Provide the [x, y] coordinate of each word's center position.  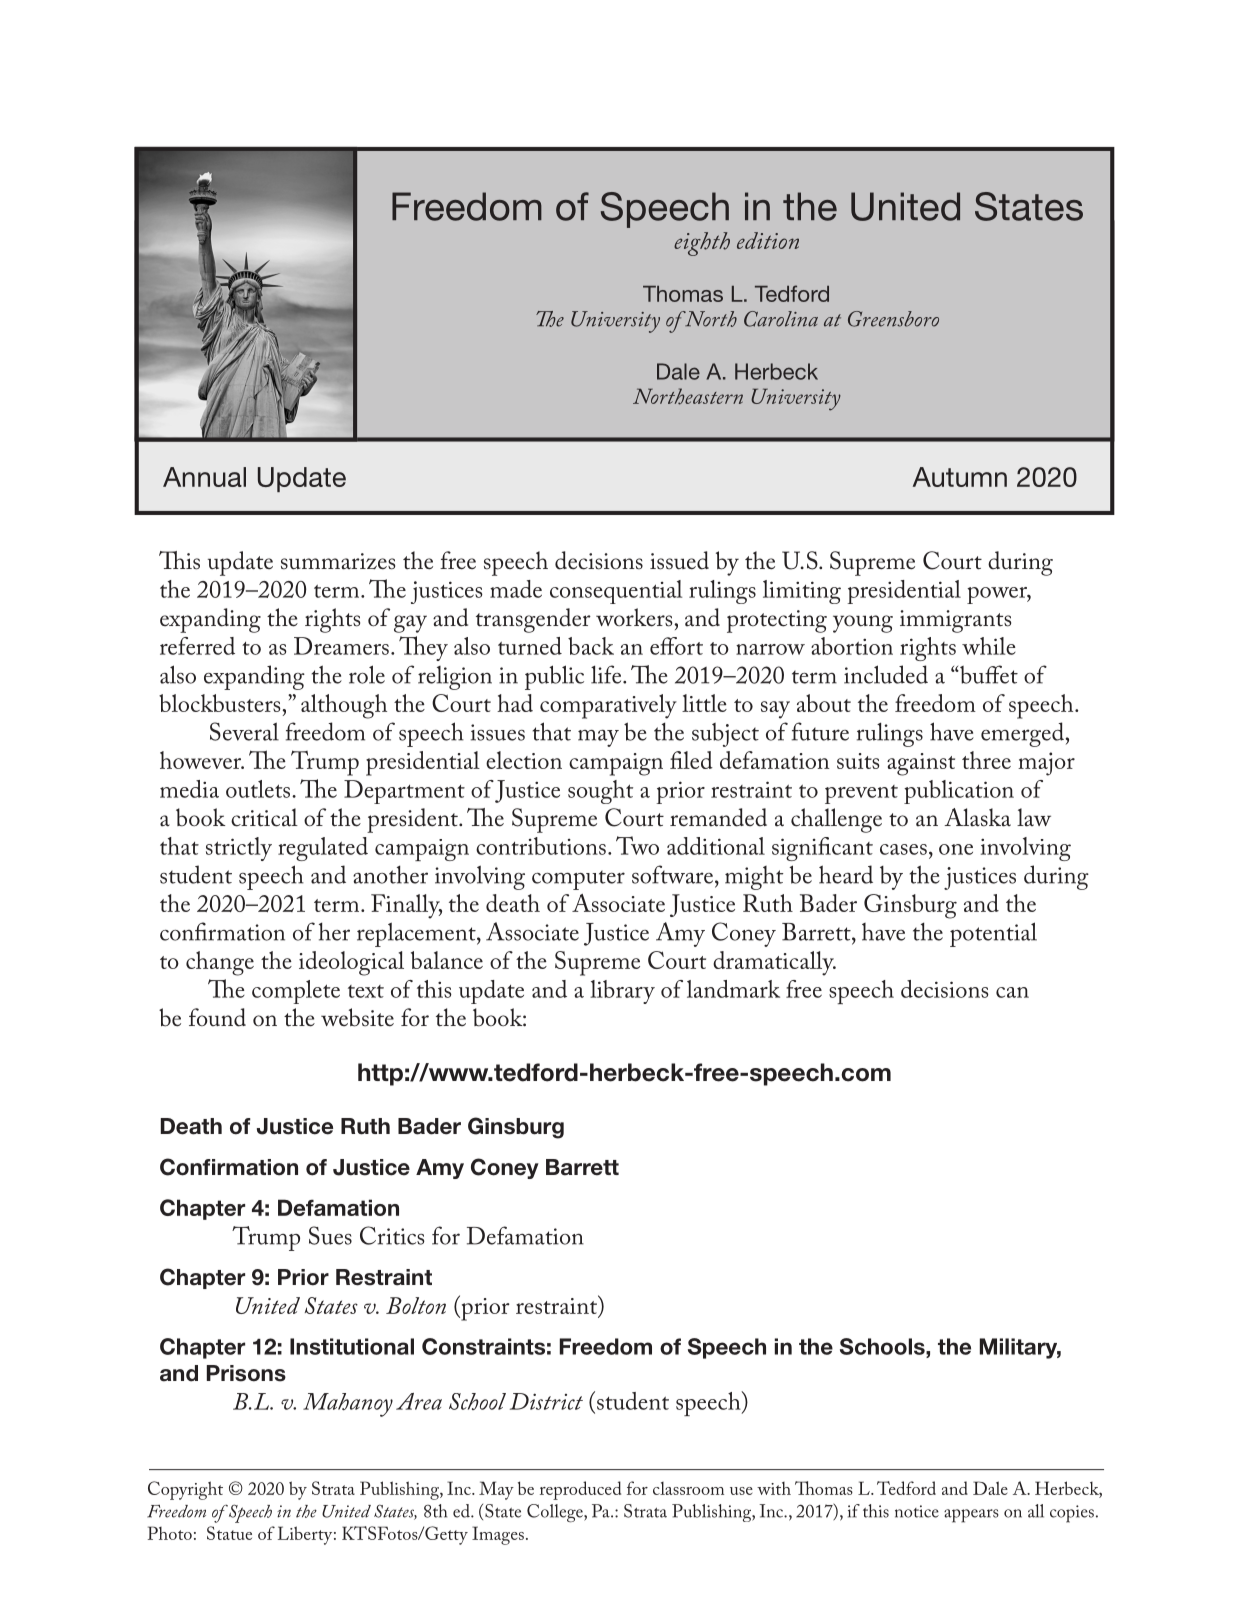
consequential [616, 592]
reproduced [580, 1490]
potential [993, 934]
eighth [702, 244]
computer [578, 880]
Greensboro [893, 319]
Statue [229, 1533]
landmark [733, 989]
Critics [392, 1235]
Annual [204, 477]
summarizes [338, 561]
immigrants [955, 621]
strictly [239, 849]
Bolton [416, 1305]
